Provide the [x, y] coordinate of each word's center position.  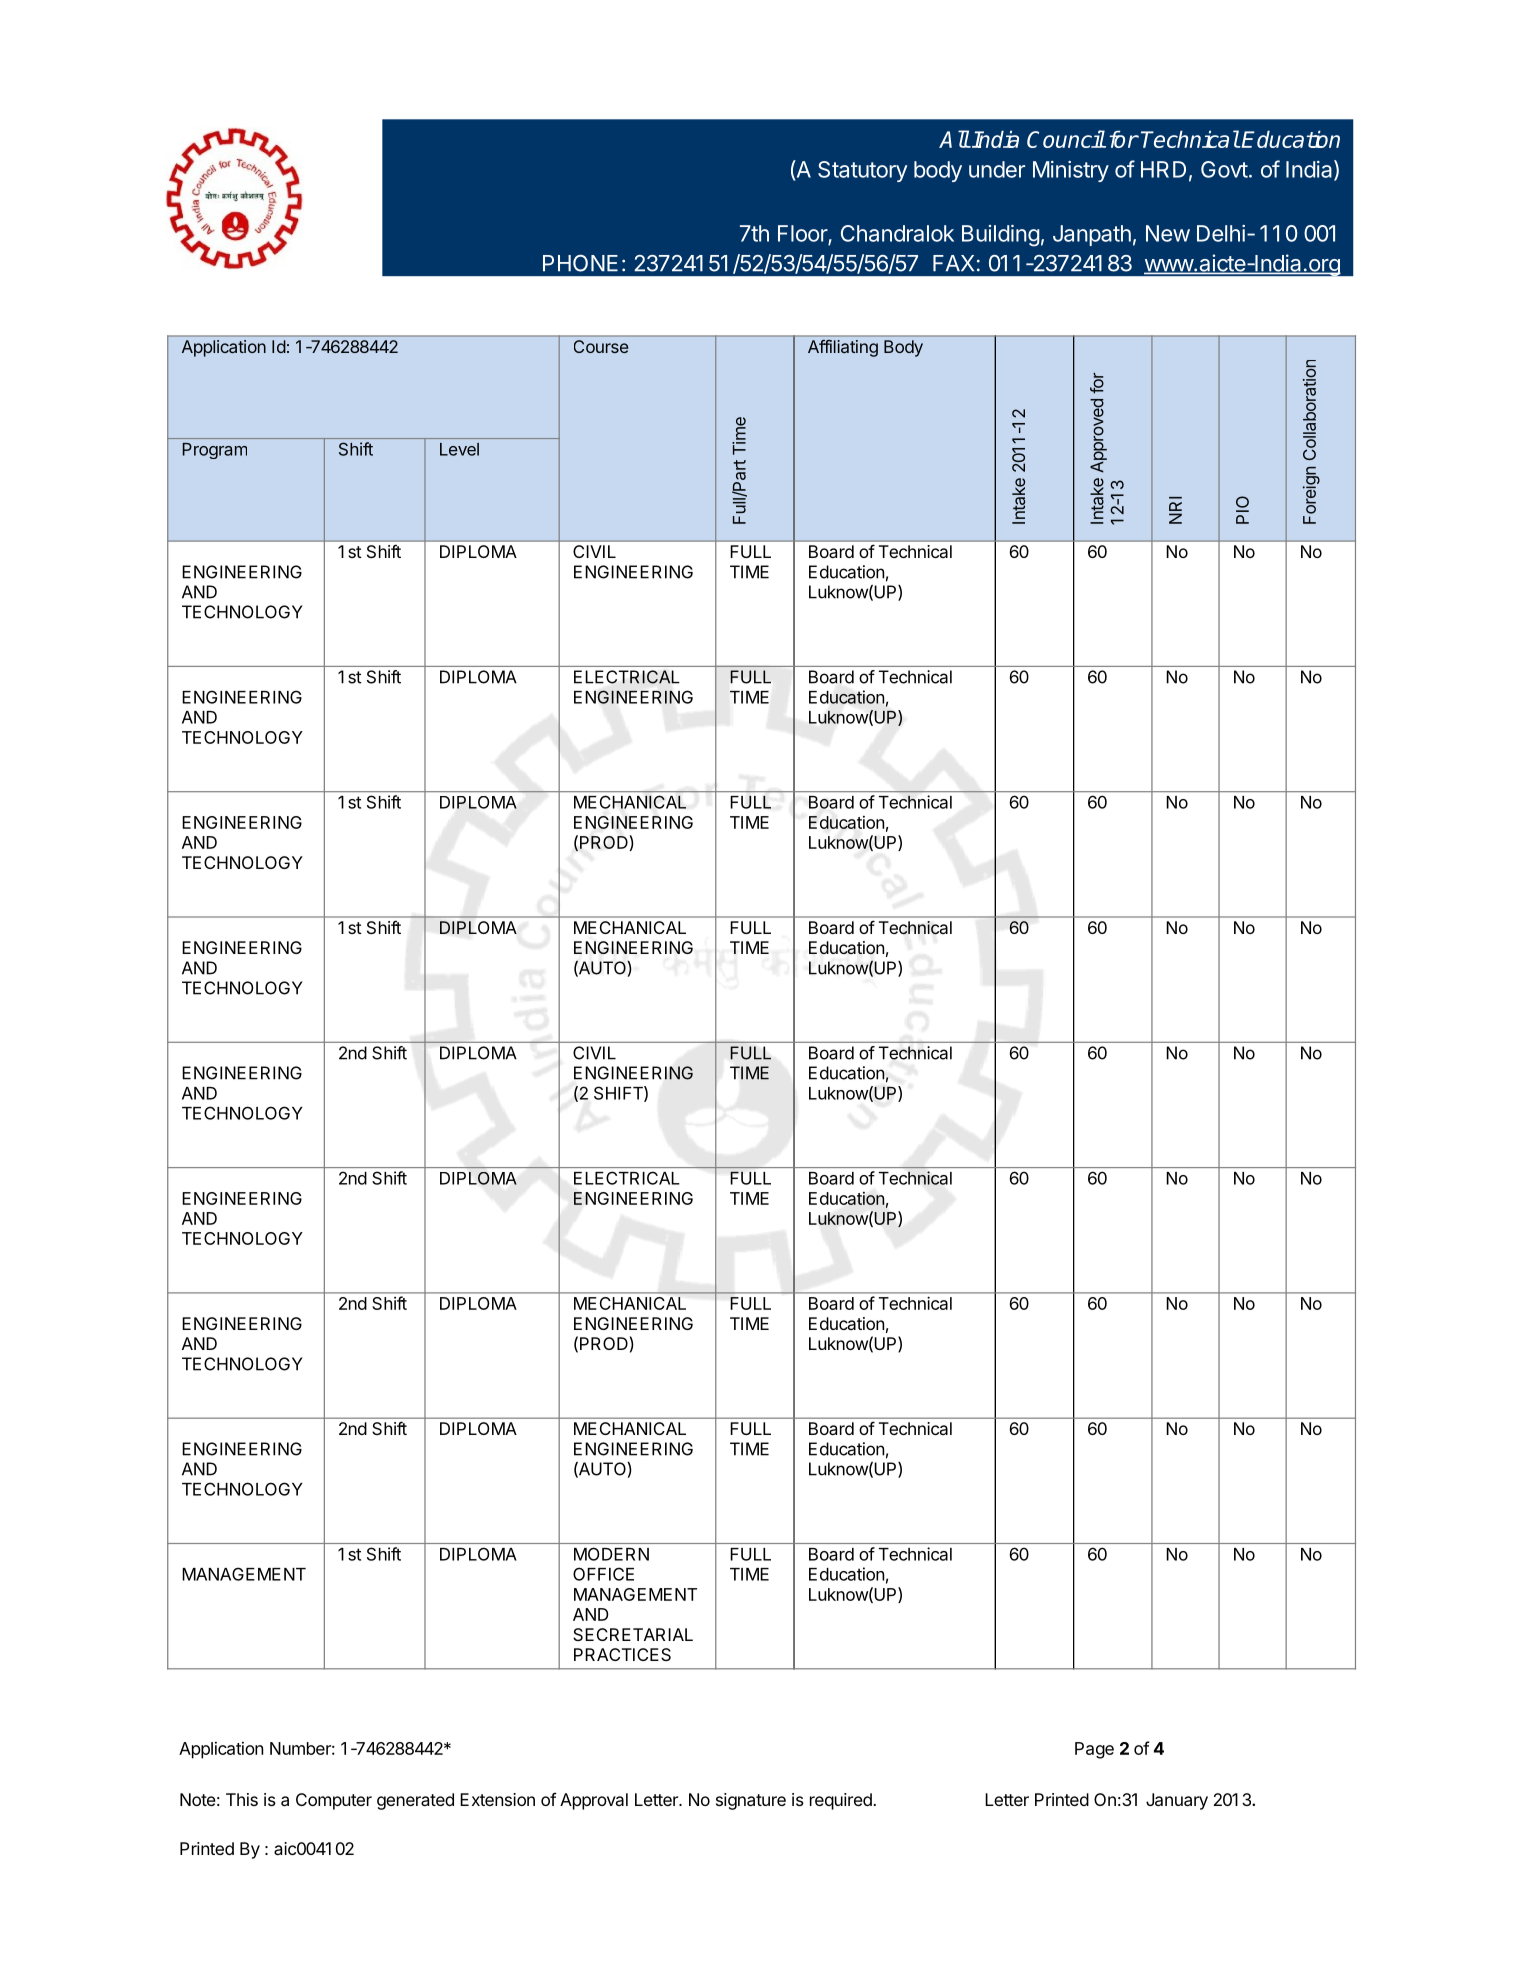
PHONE [580, 263]
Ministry [1071, 171]
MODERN [611, 1554]
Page [1094, 1750]
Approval [594, 1801]
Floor [803, 234]
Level [459, 449]
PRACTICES [622, 1654]
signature [751, 1801]
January [1177, 1801]
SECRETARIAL [633, 1634]
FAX [953, 263]
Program [215, 451]
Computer [334, 1801]
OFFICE [603, 1574]
